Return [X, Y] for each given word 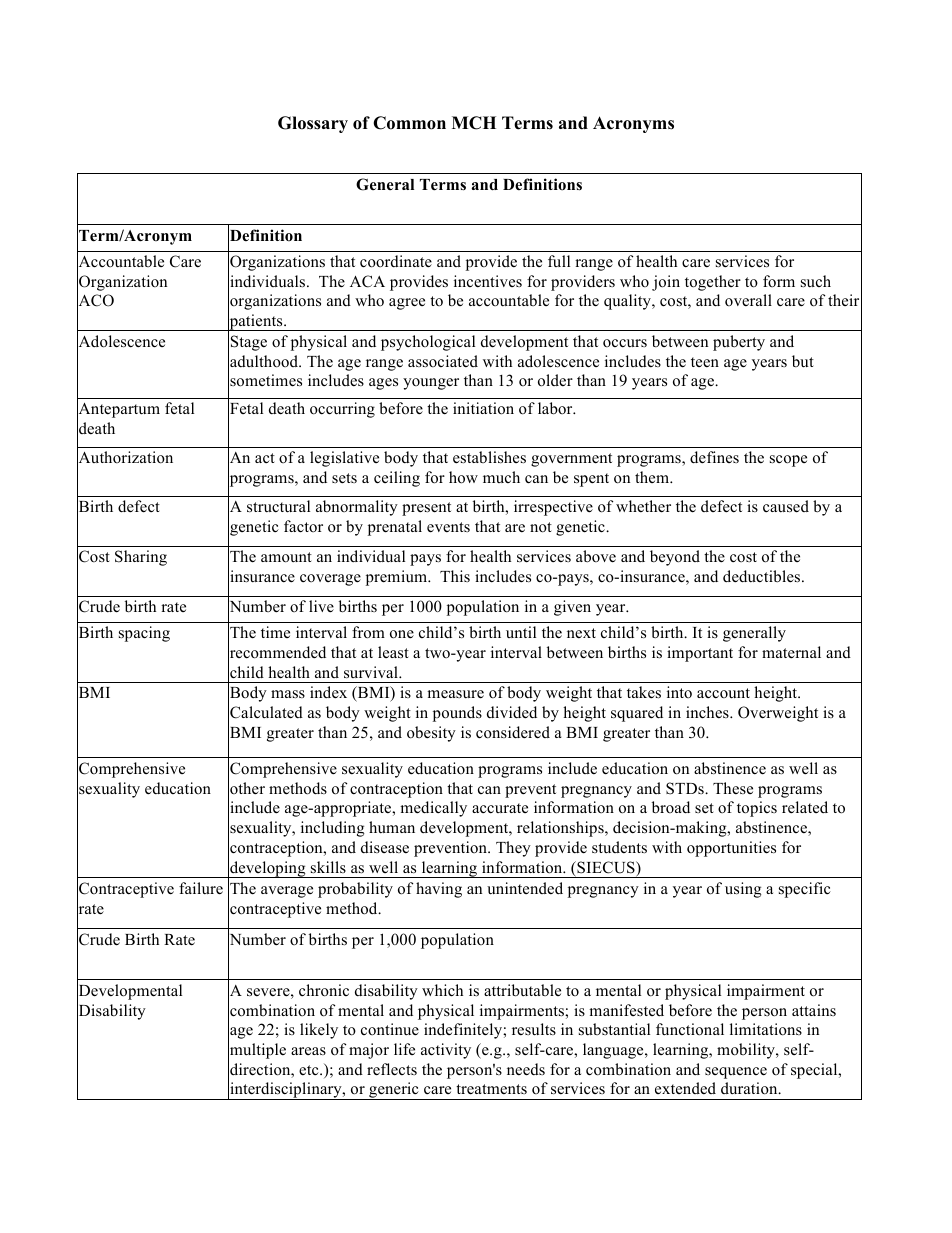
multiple [257, 1052]
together [713, 283]
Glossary [313, 124]
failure [201, 888]
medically [433, 809]
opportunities [731, 849]
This [455, 576]
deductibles [763, 576]
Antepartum [118, 411]
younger [431, 384]
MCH [474, 123]
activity [446, 1051]
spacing [144, 634]
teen [705, 362]
